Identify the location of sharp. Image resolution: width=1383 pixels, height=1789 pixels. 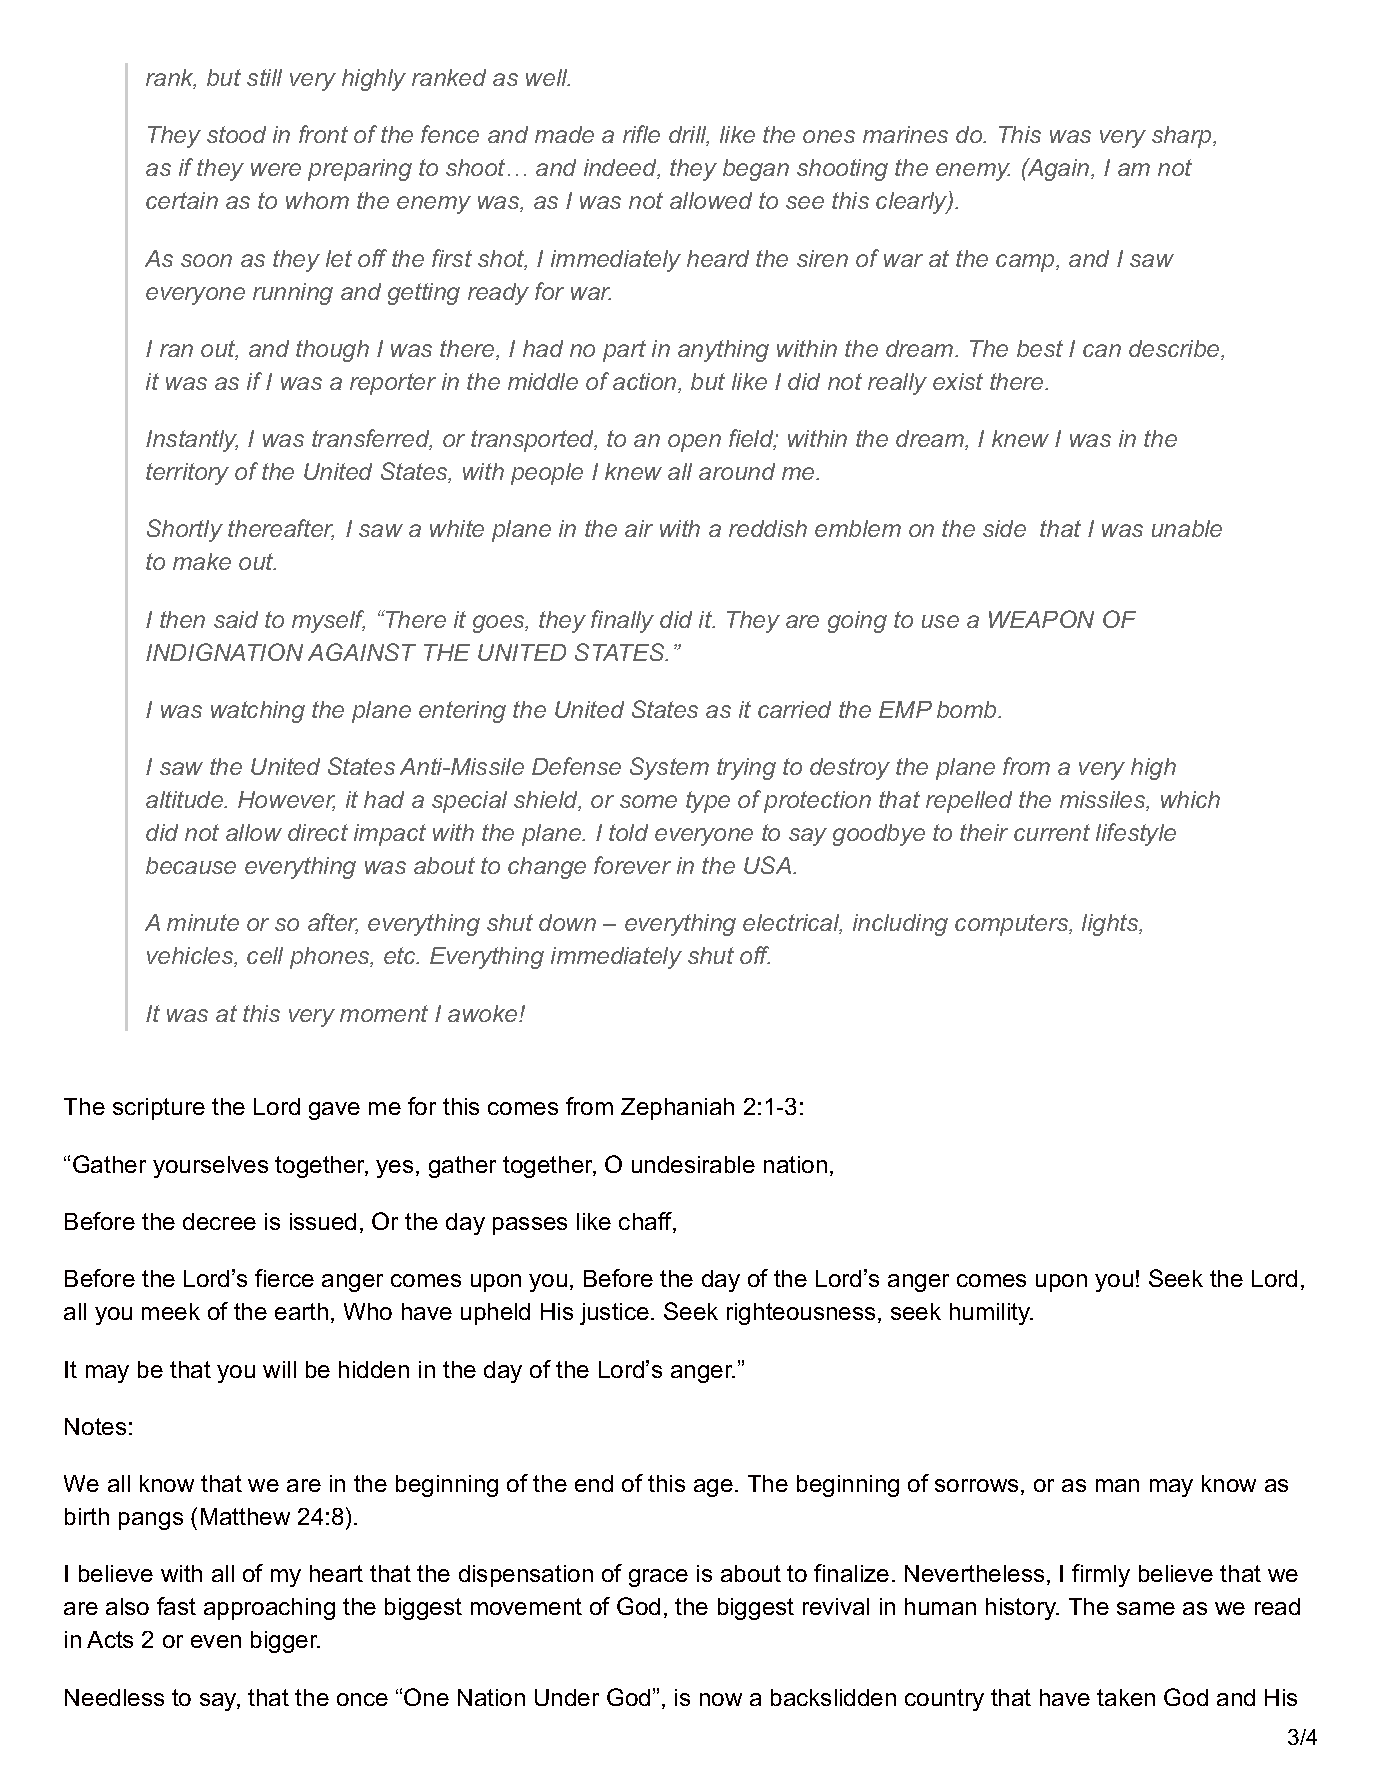
(1183, 137).
